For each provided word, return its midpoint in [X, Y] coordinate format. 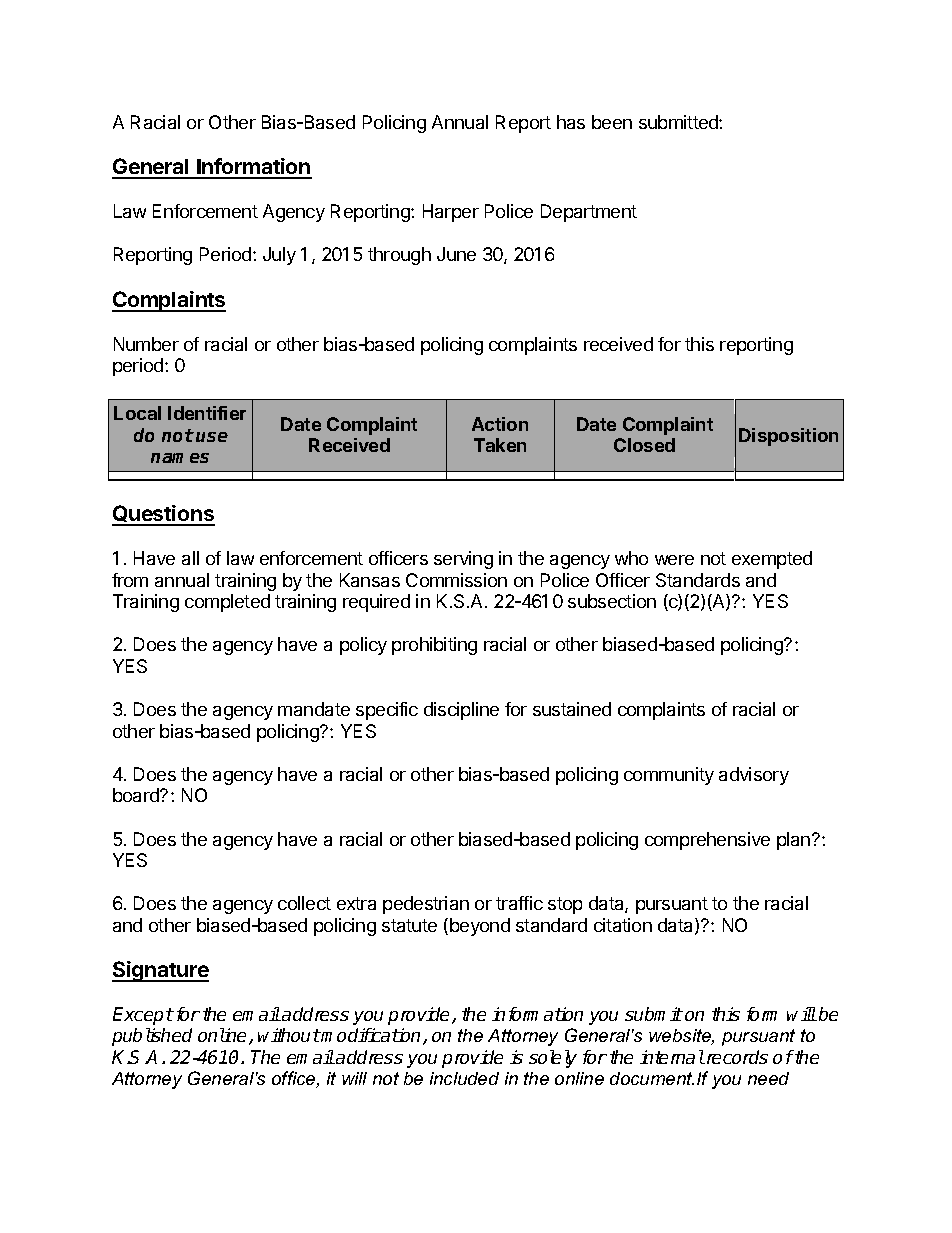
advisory [754, 776]
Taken [500, 445]
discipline [461, 711]
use [212, 437]
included [464, 1078]
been [612, 122]
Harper [451, 213]
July [279, 256]
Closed [644, 445]
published [152, 1037]
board [137, 795]
